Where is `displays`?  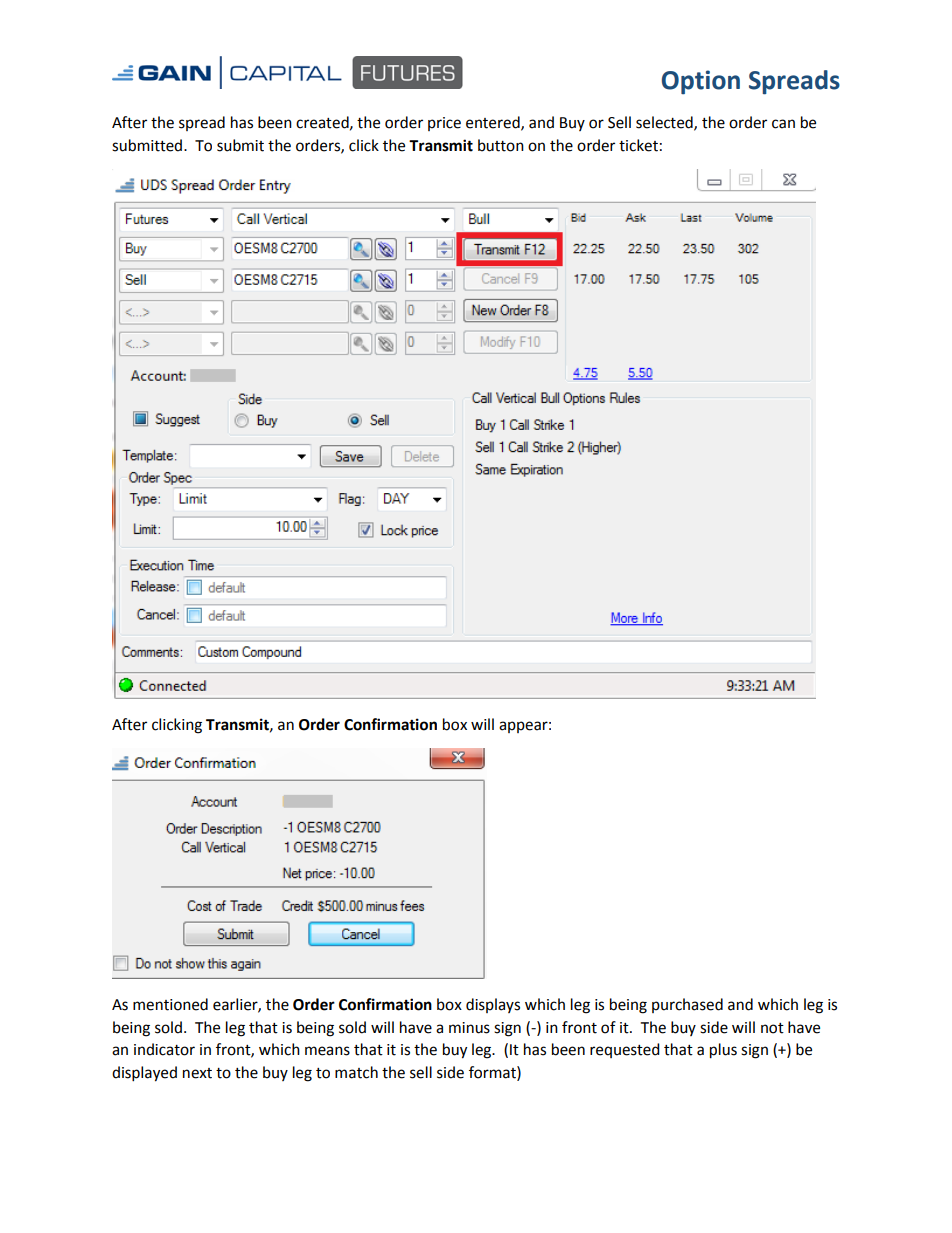
displays is located at coordinates (493, 1005).
